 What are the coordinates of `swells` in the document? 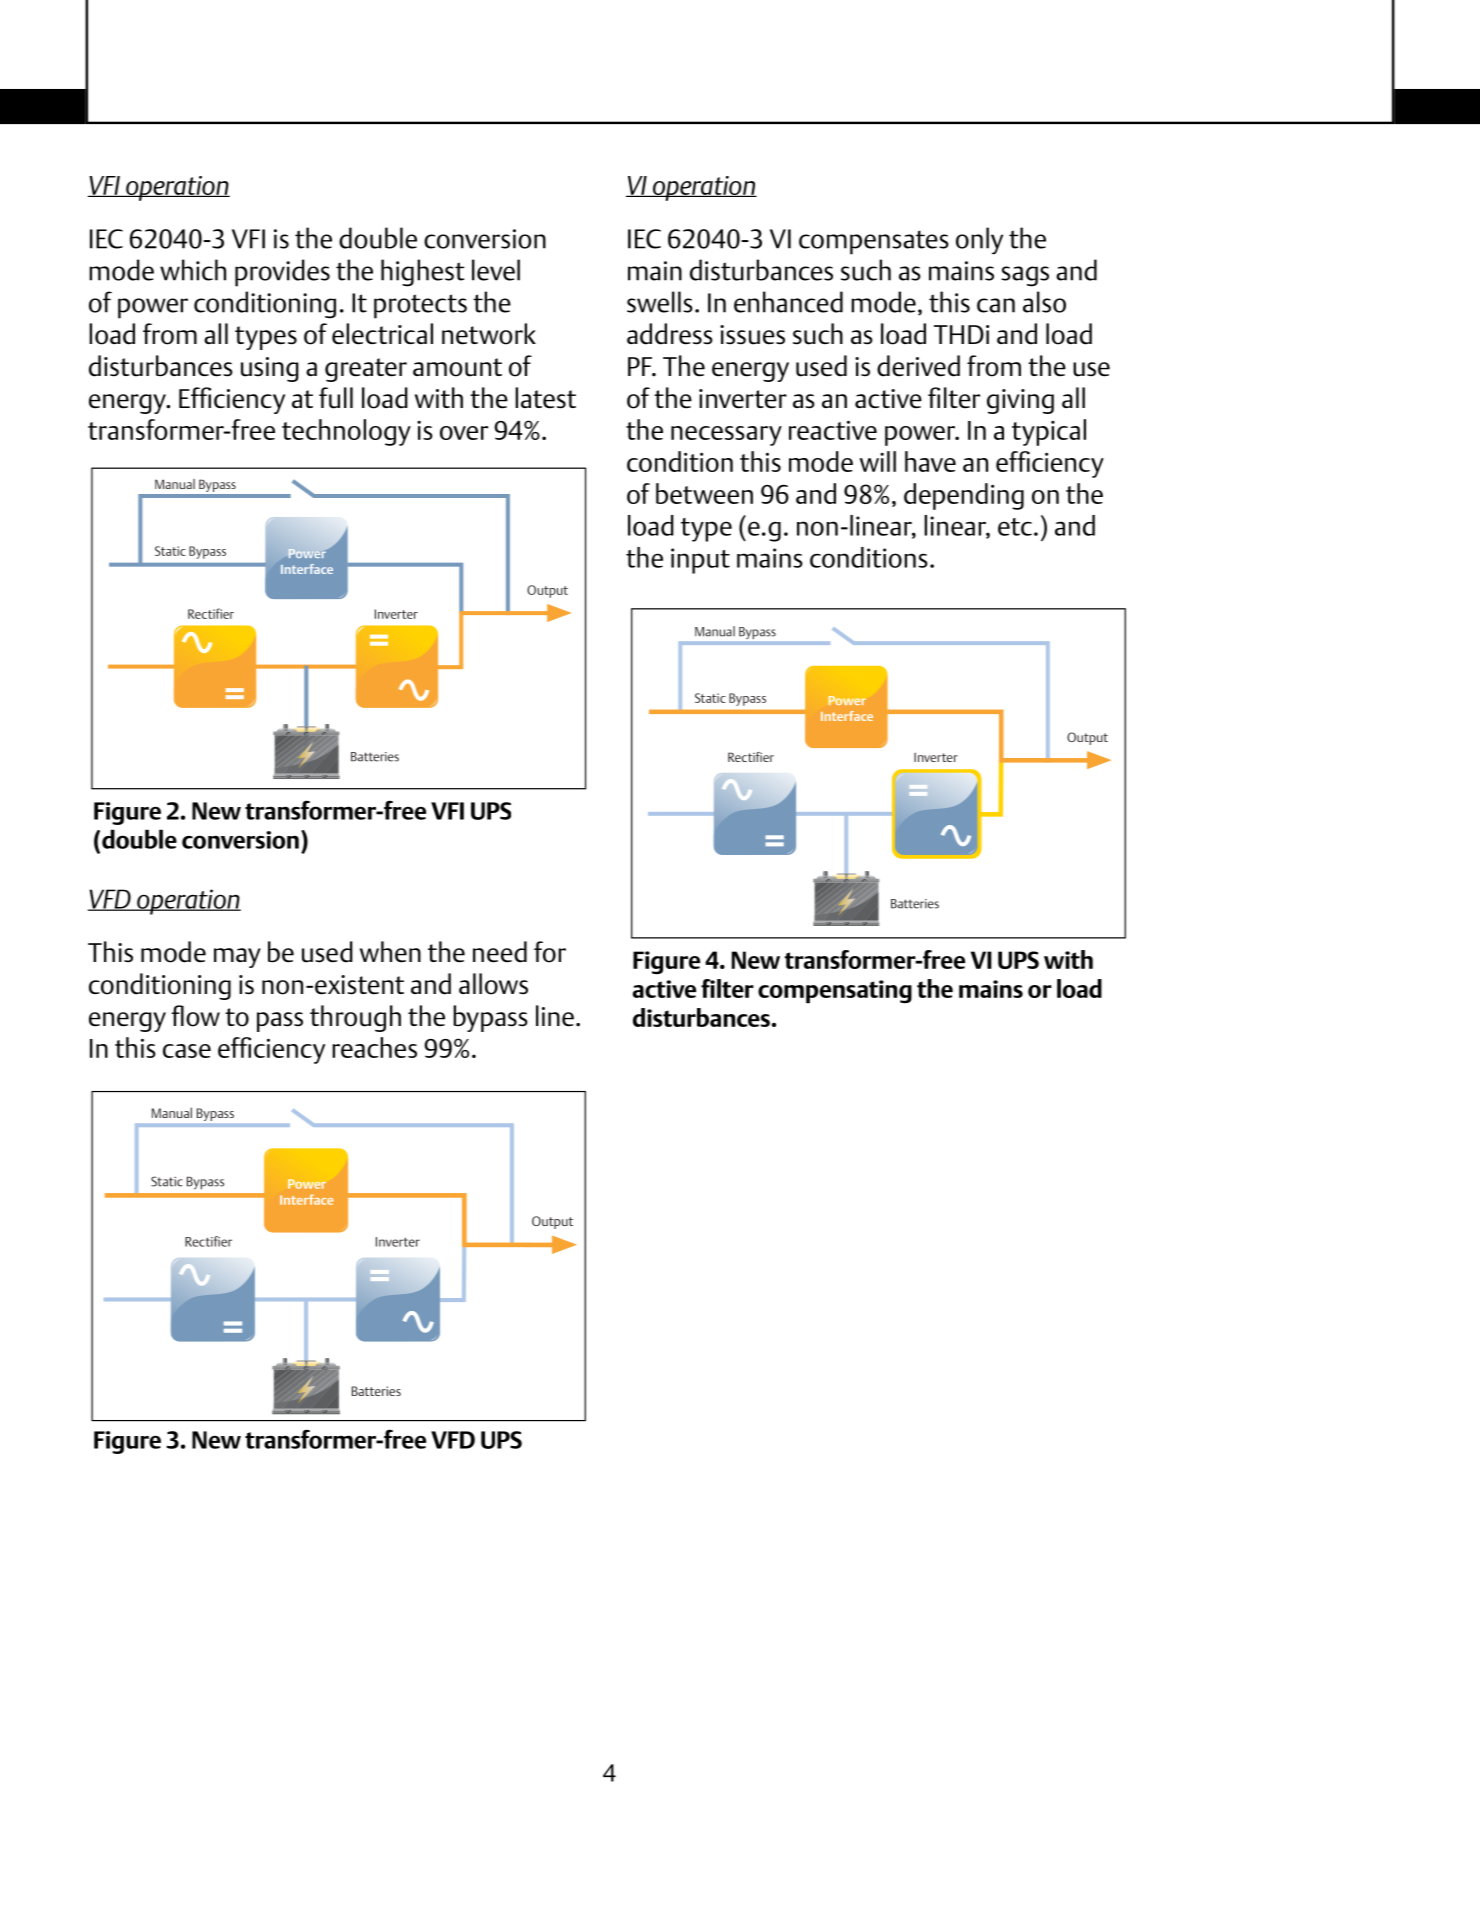 It's located at (660, 302).
